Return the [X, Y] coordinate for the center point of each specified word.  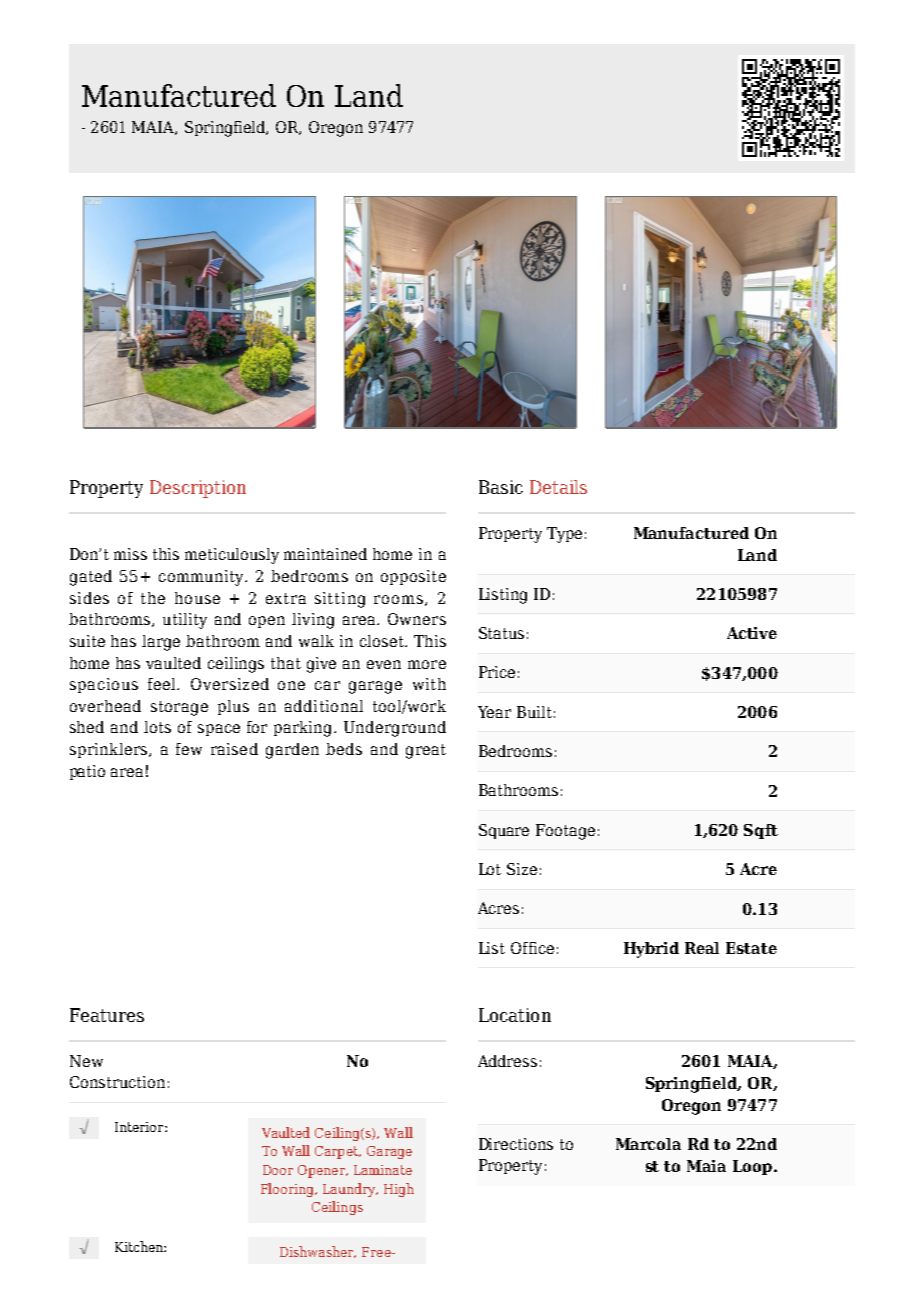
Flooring [288, 1190]
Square [504, 831]
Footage [565, 832]
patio [87, 772]
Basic [501, 487]
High [399, 1190]
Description [198, 489]
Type [564, 535]
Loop [754, 1167]
